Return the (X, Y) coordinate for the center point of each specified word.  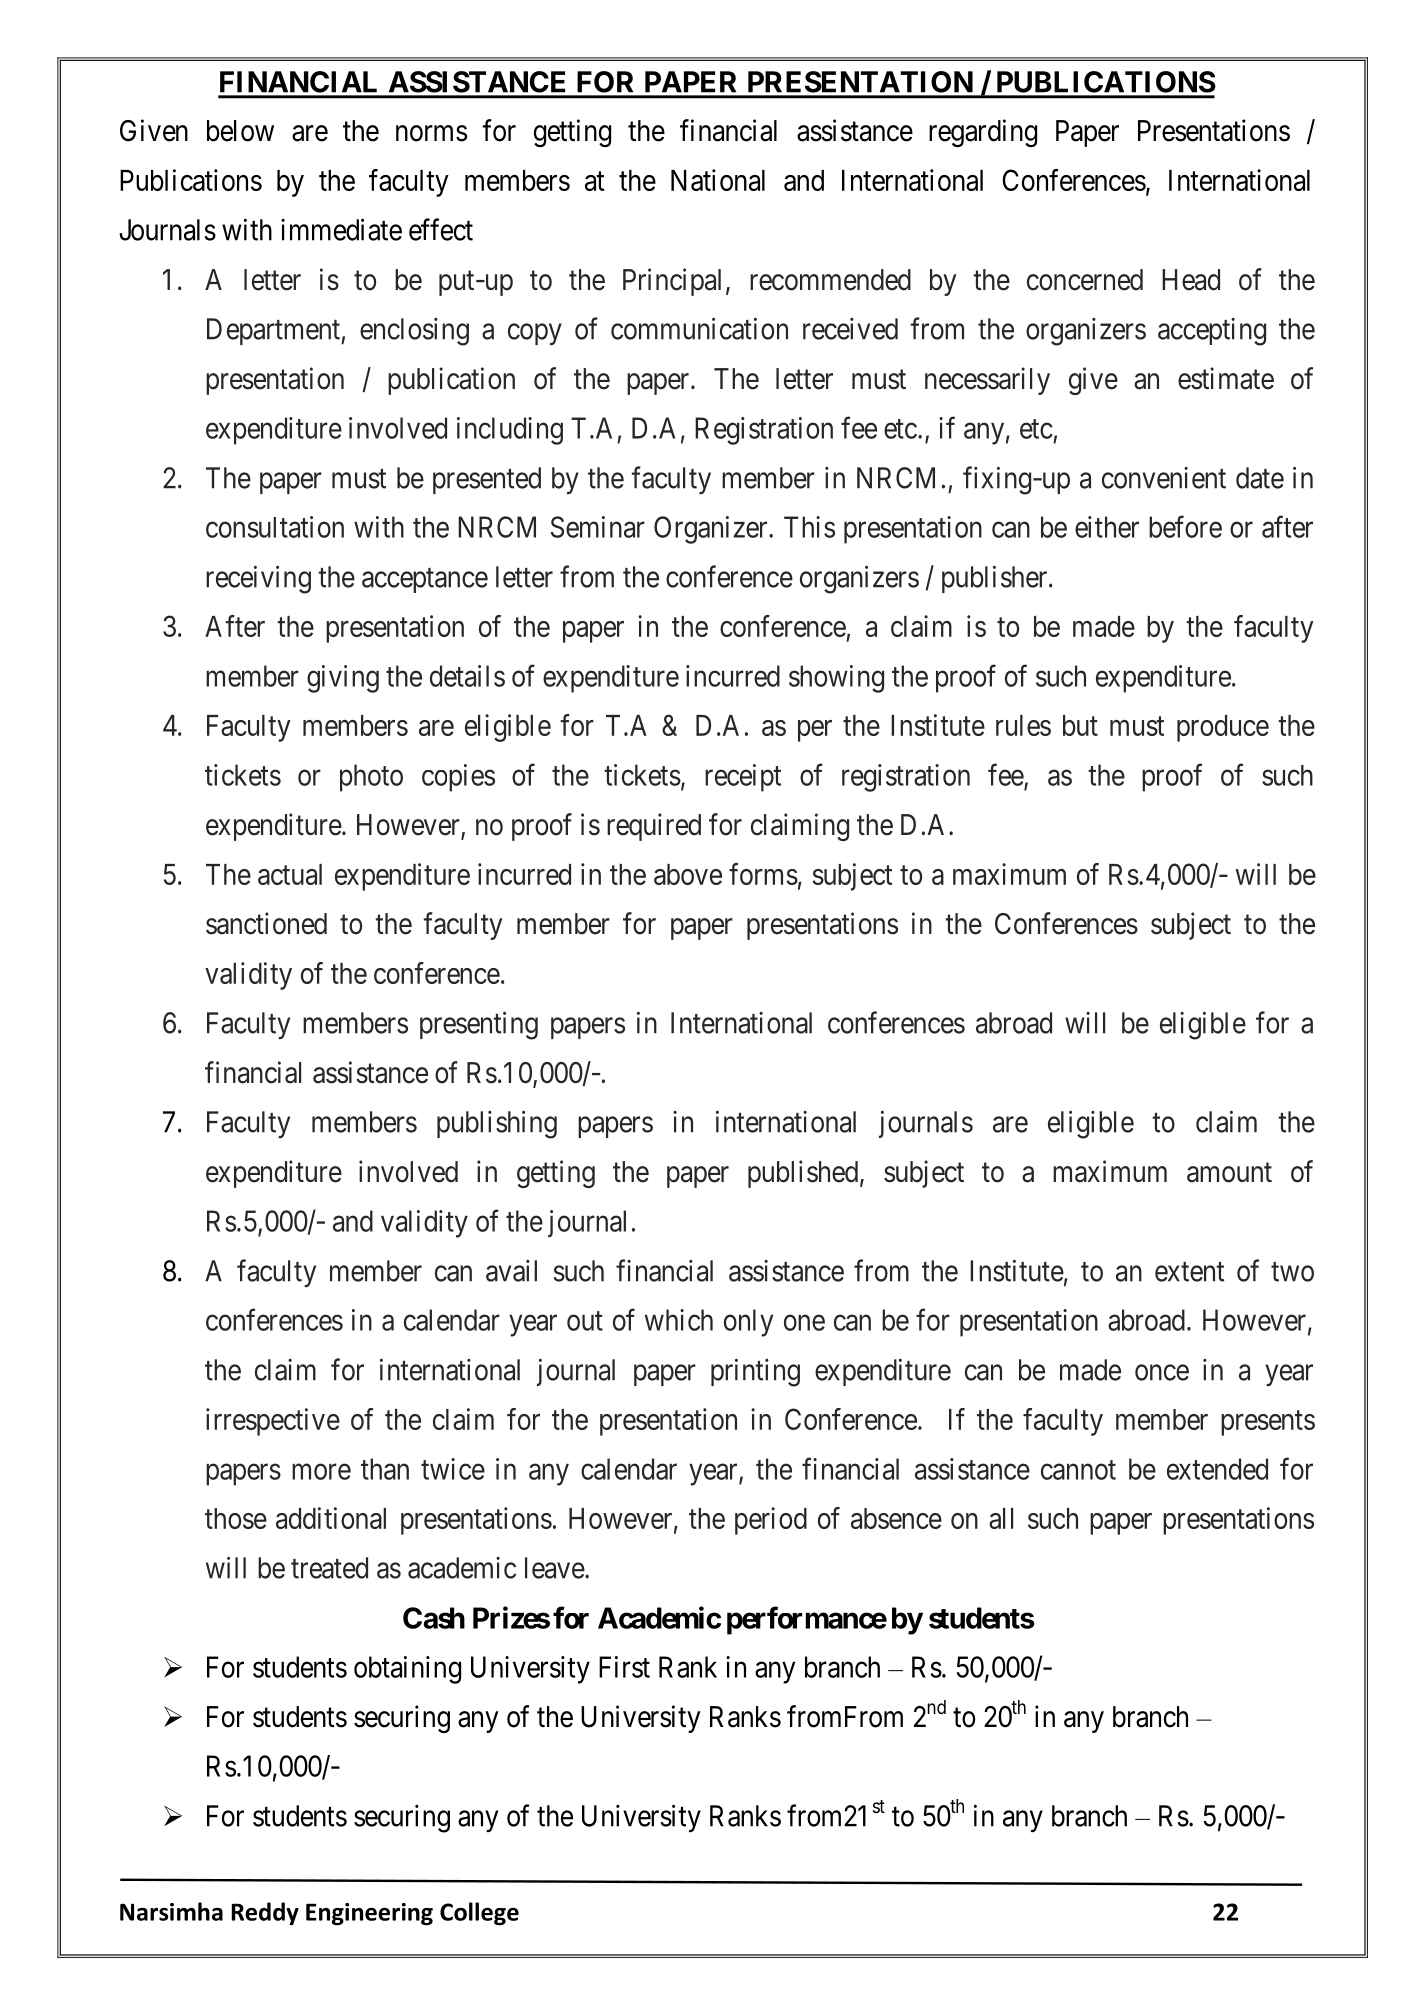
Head (1191, 280)
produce (1223, 728)
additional (331, 1518)
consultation (275, 527)
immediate (341, 229)
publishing (497, 1124)
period (771, 1521)
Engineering (369, 1914)
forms (763, 874)
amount (1229, 1173)
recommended (830, 280)
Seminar (598, 527)
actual (290, 874)
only (748, 1323)
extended (1217, 1469)
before (1185, 526)
